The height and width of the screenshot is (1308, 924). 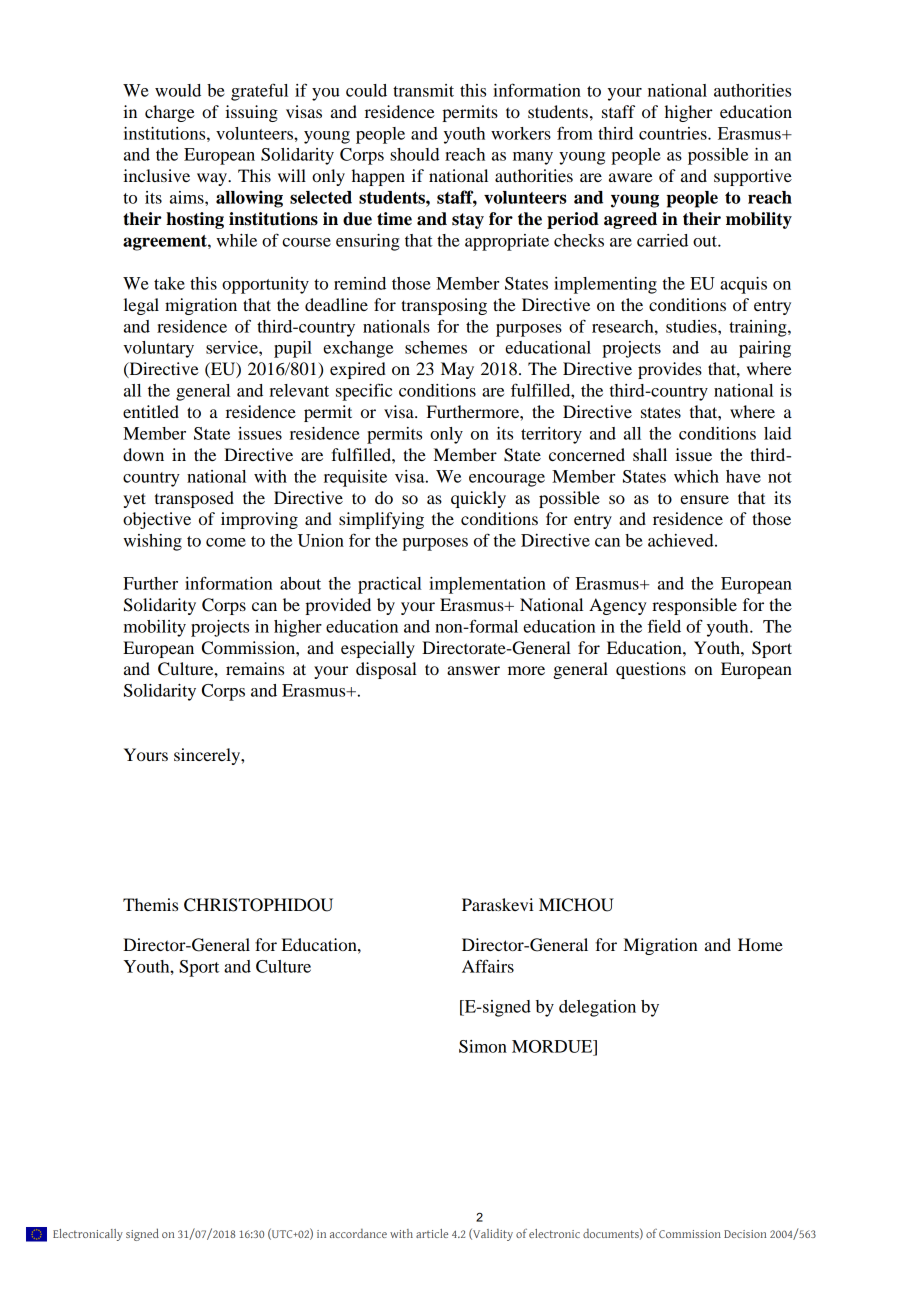 What do you see at coordinates (473, 670) in the screenshot?
I see `answer` at bounding box center [473, 670].
